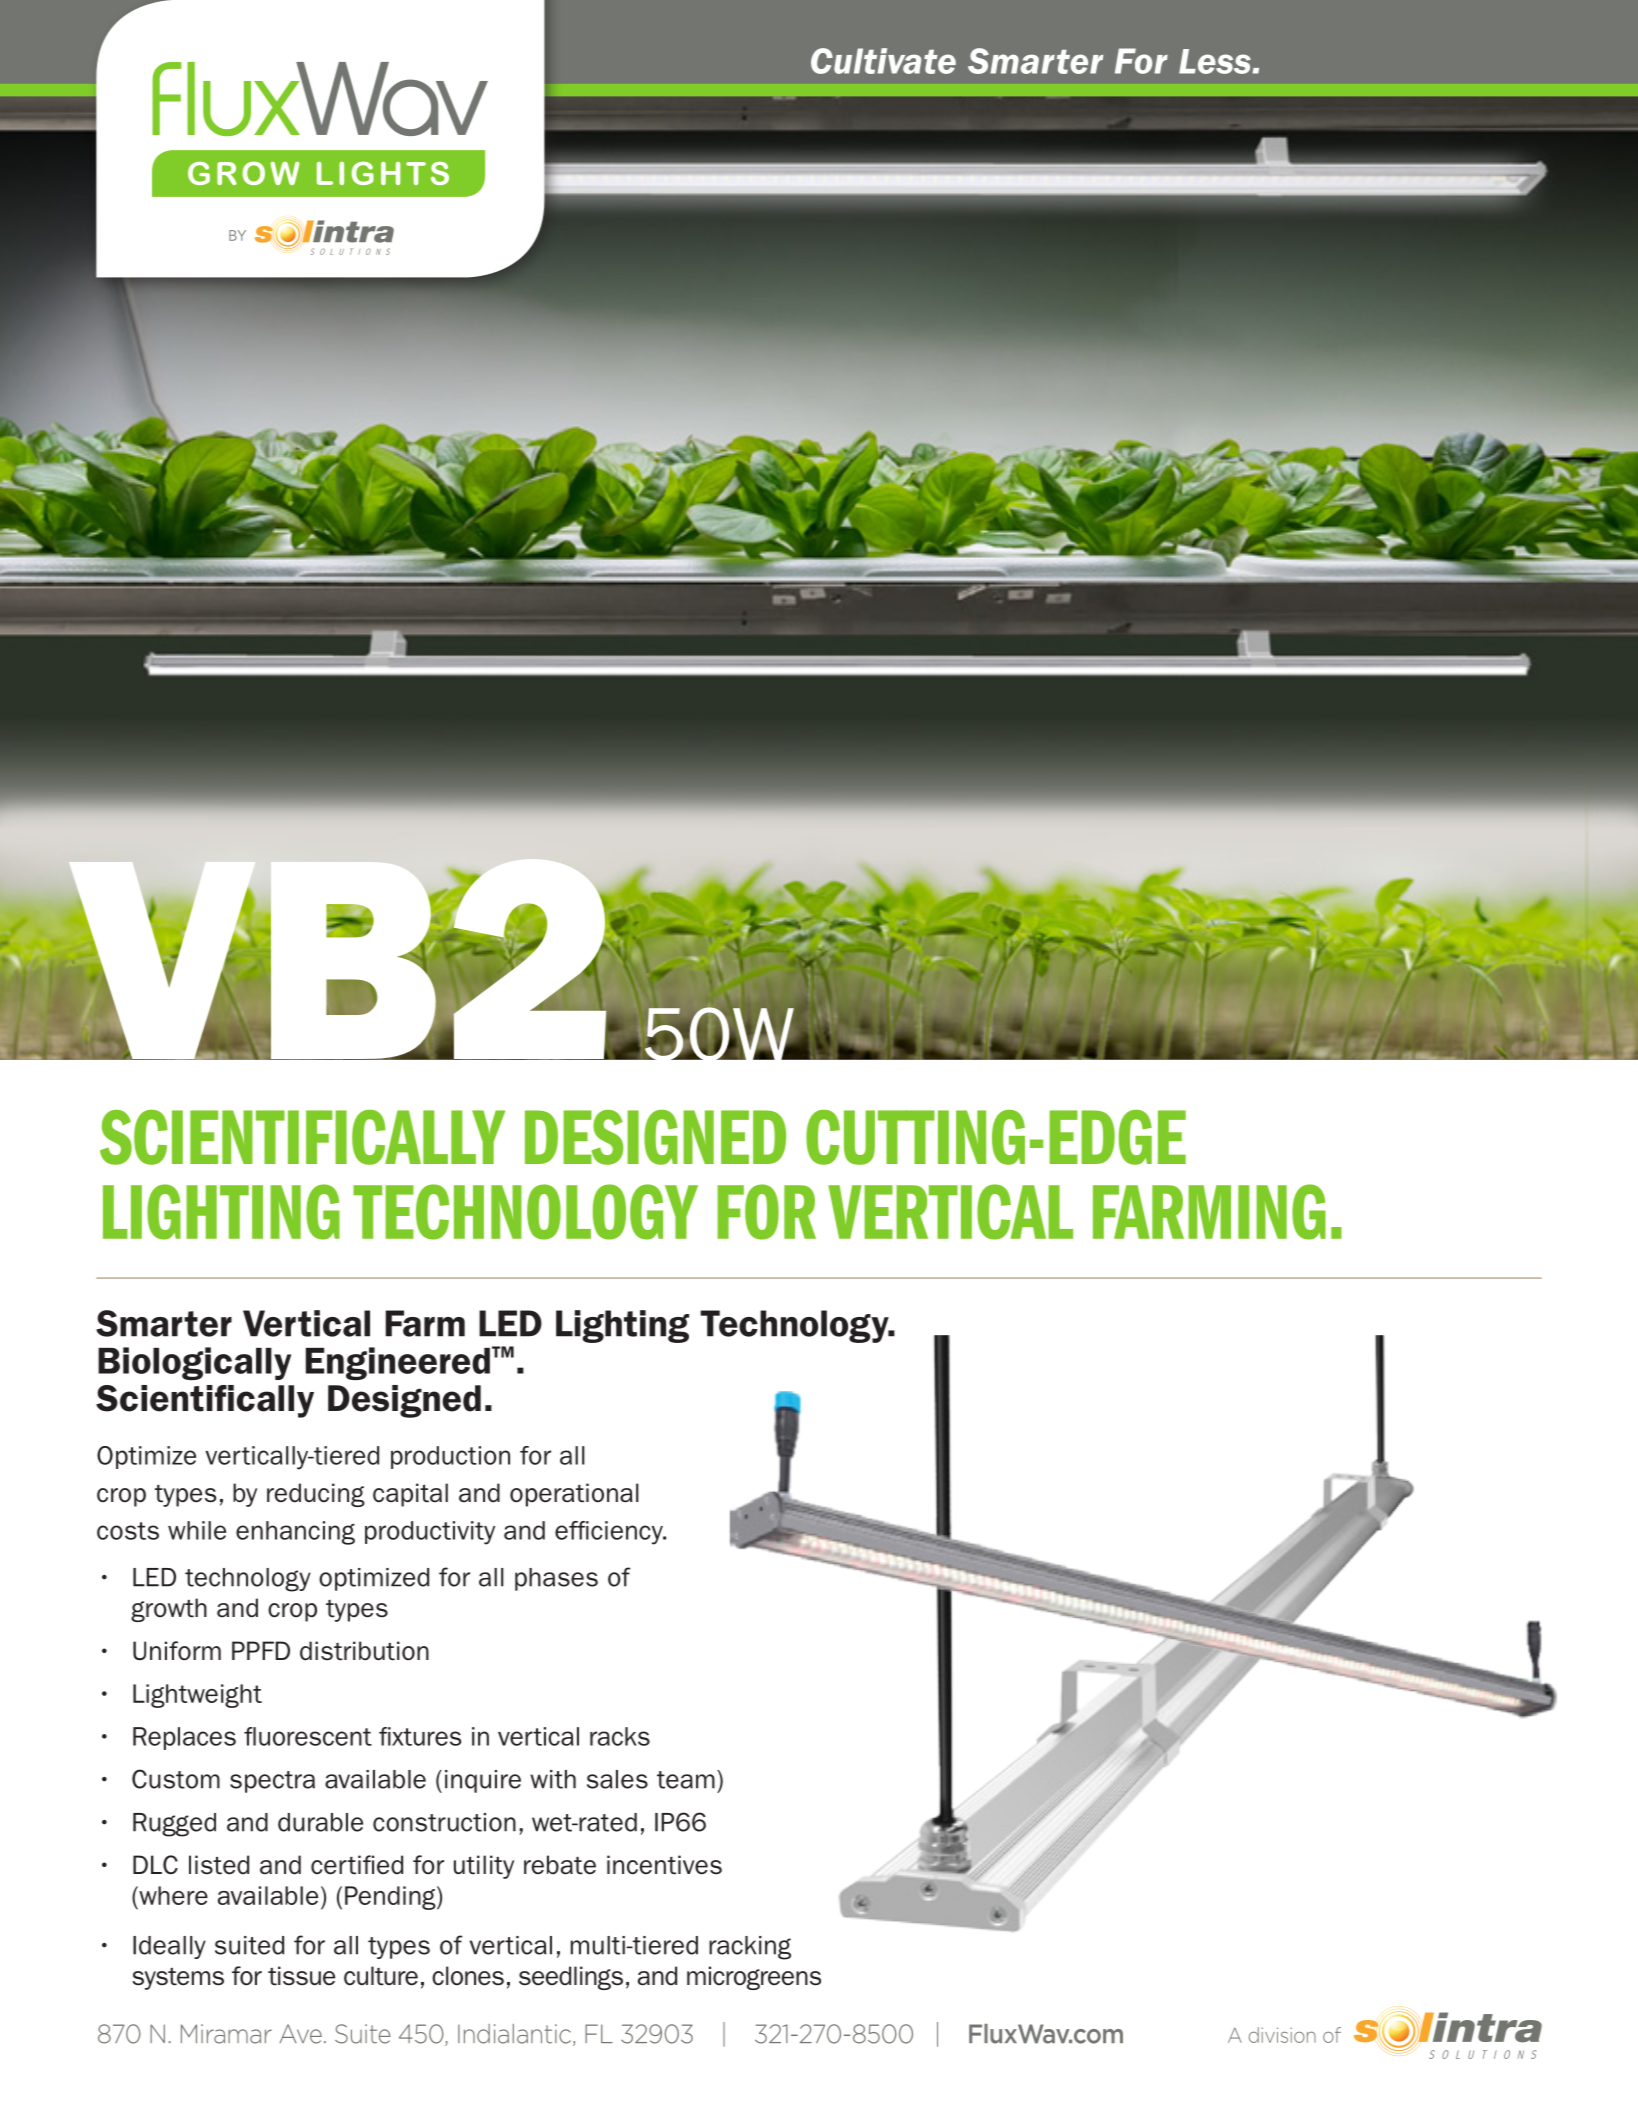  I want to click on phases, so click(556, 1579).
